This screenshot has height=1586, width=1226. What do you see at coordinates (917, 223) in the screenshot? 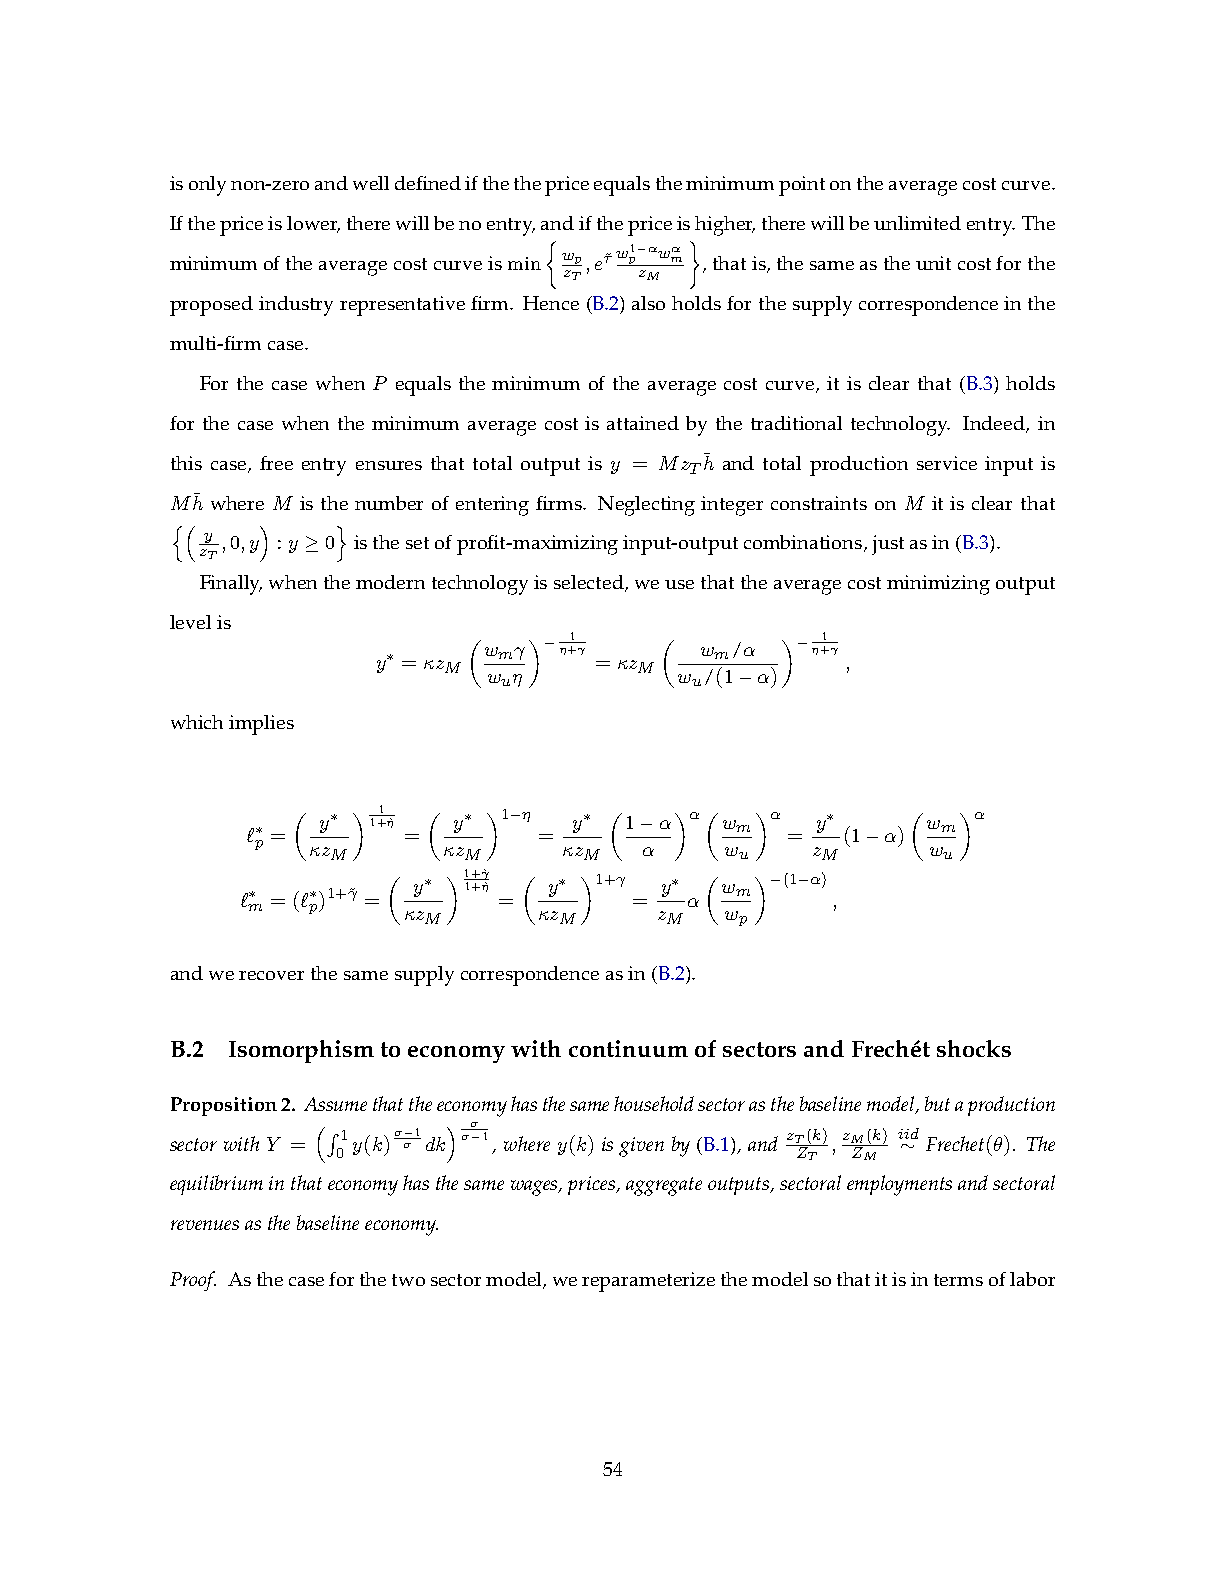
I see `unlimited` at bounding box center [917, 223].
